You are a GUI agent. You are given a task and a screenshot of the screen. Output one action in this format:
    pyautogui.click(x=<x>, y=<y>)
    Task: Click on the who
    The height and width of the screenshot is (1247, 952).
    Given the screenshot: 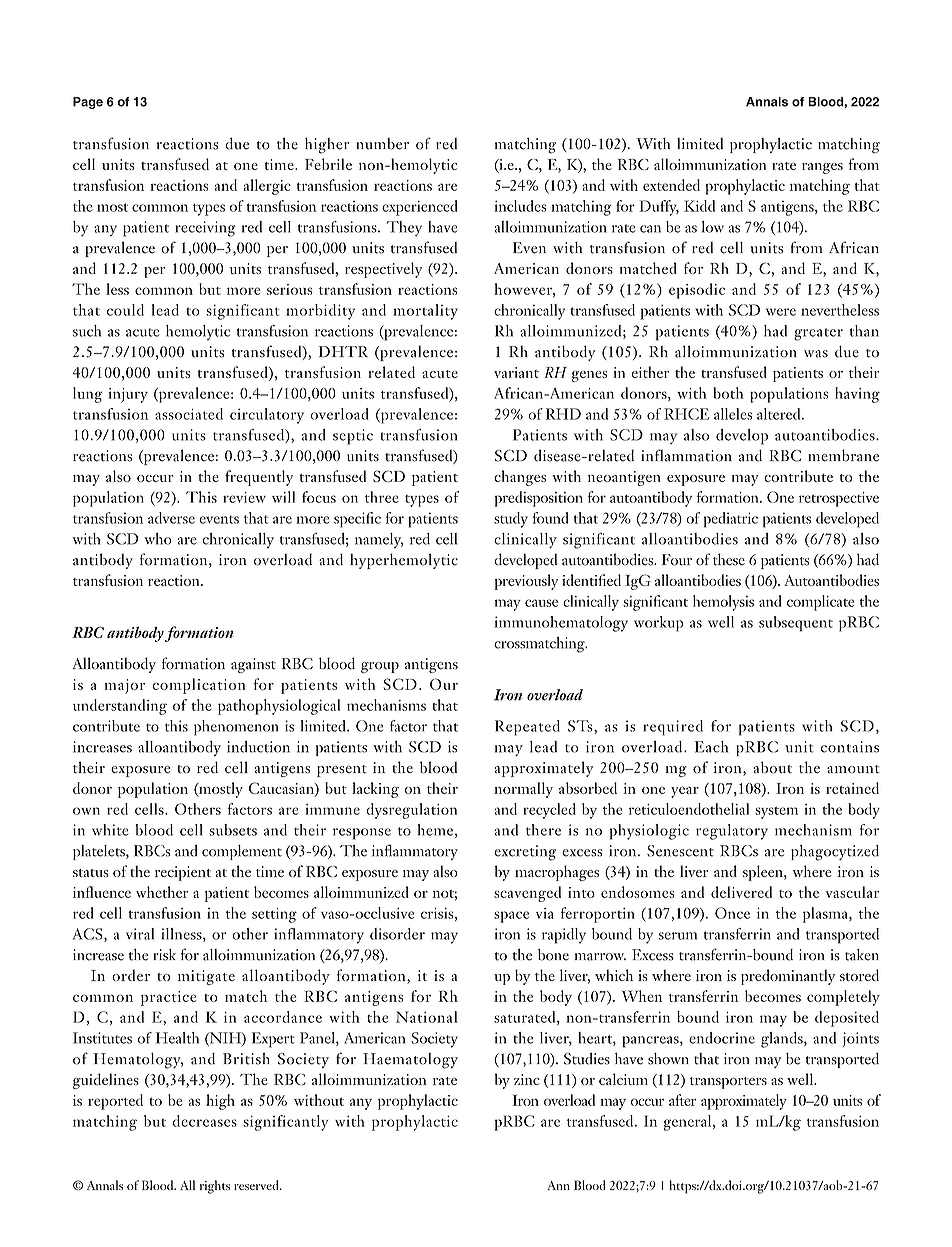 What is the action you would take?
    pyautogui.click(x=158, y=539)
